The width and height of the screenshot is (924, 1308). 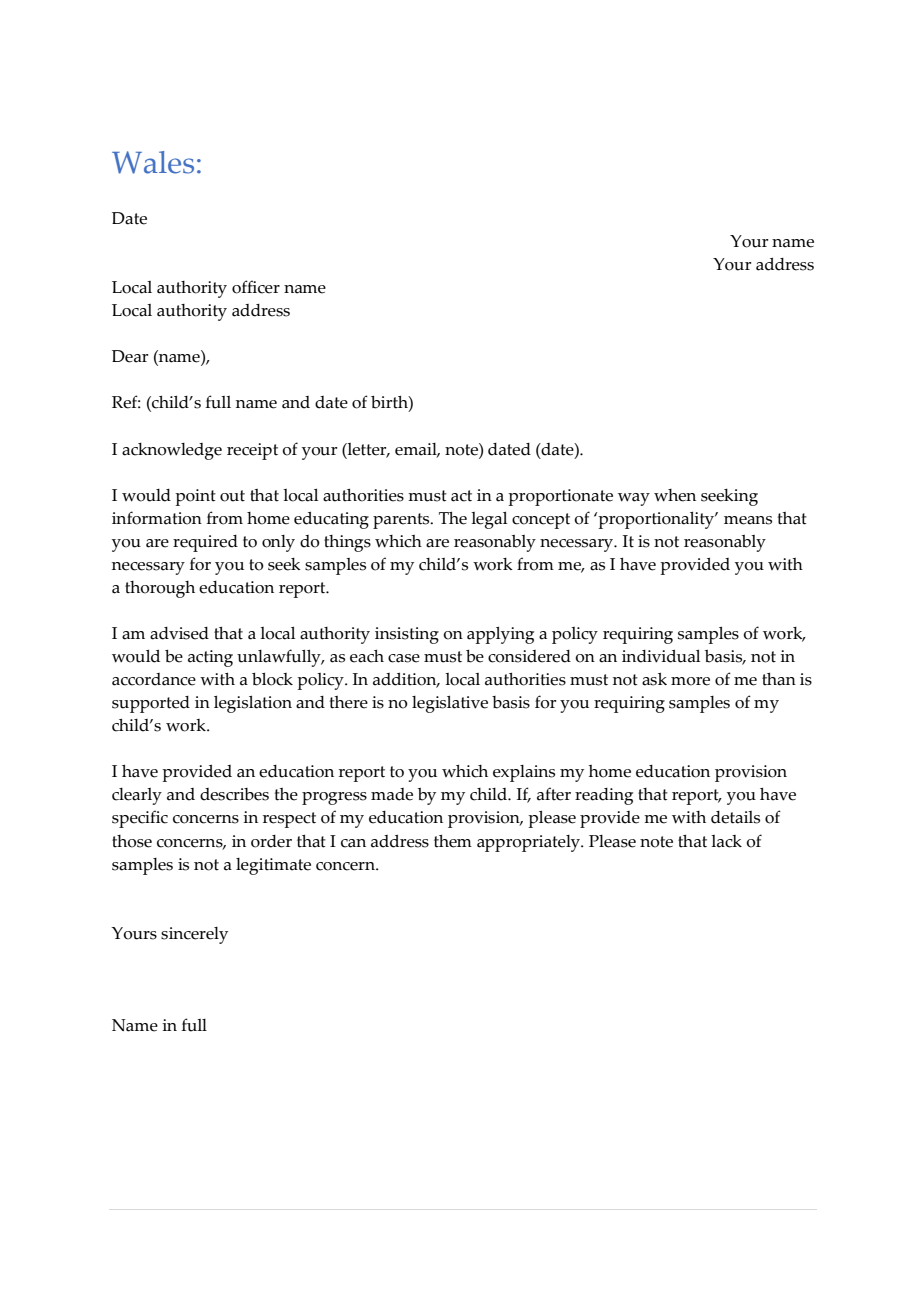 What do you see at coordinates (726, 841) in the screenshot?
I see `lack` at bounding box center [726, 841].
